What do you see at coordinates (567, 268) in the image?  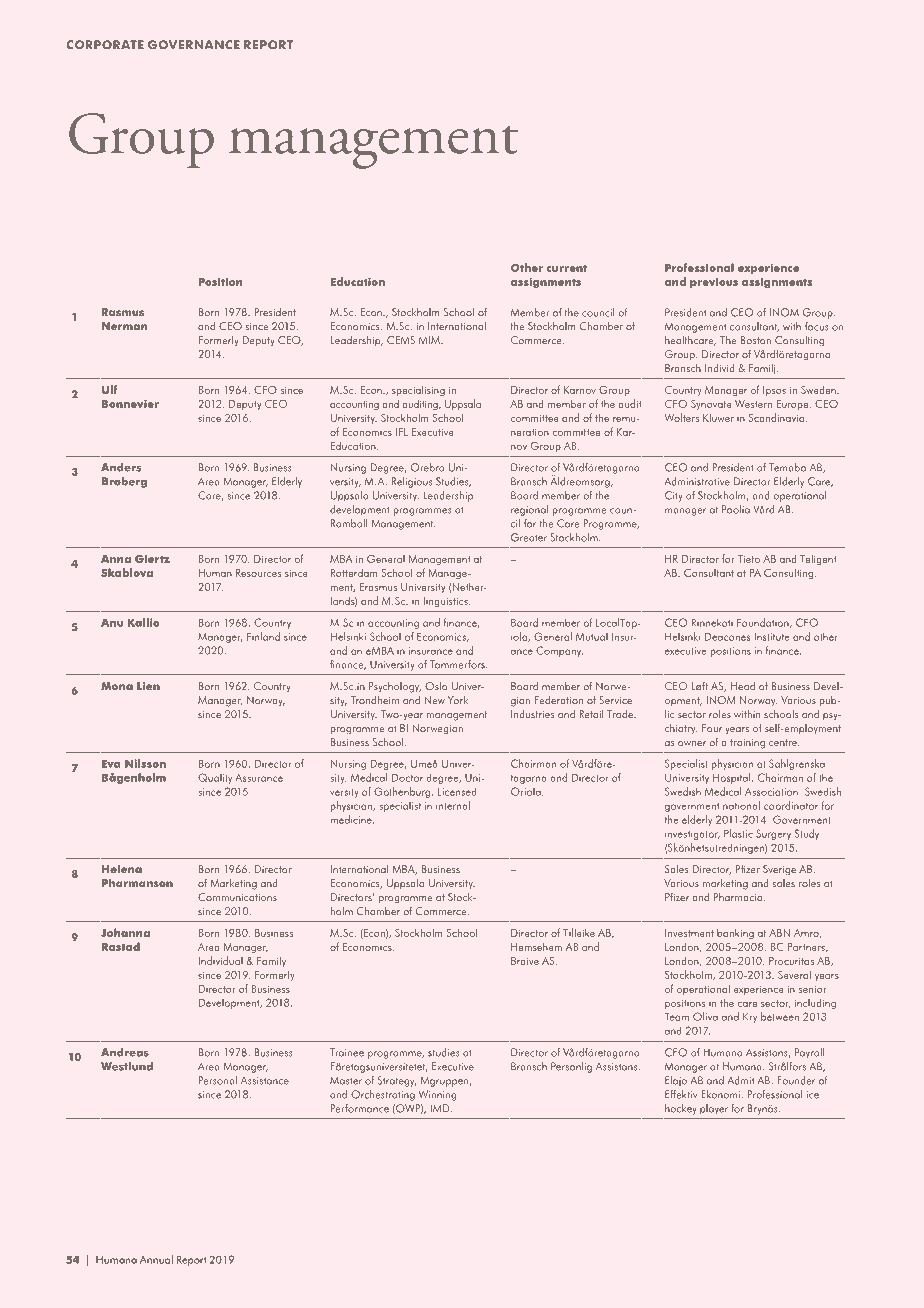 I see `current` at bounding box center [567, 268].
